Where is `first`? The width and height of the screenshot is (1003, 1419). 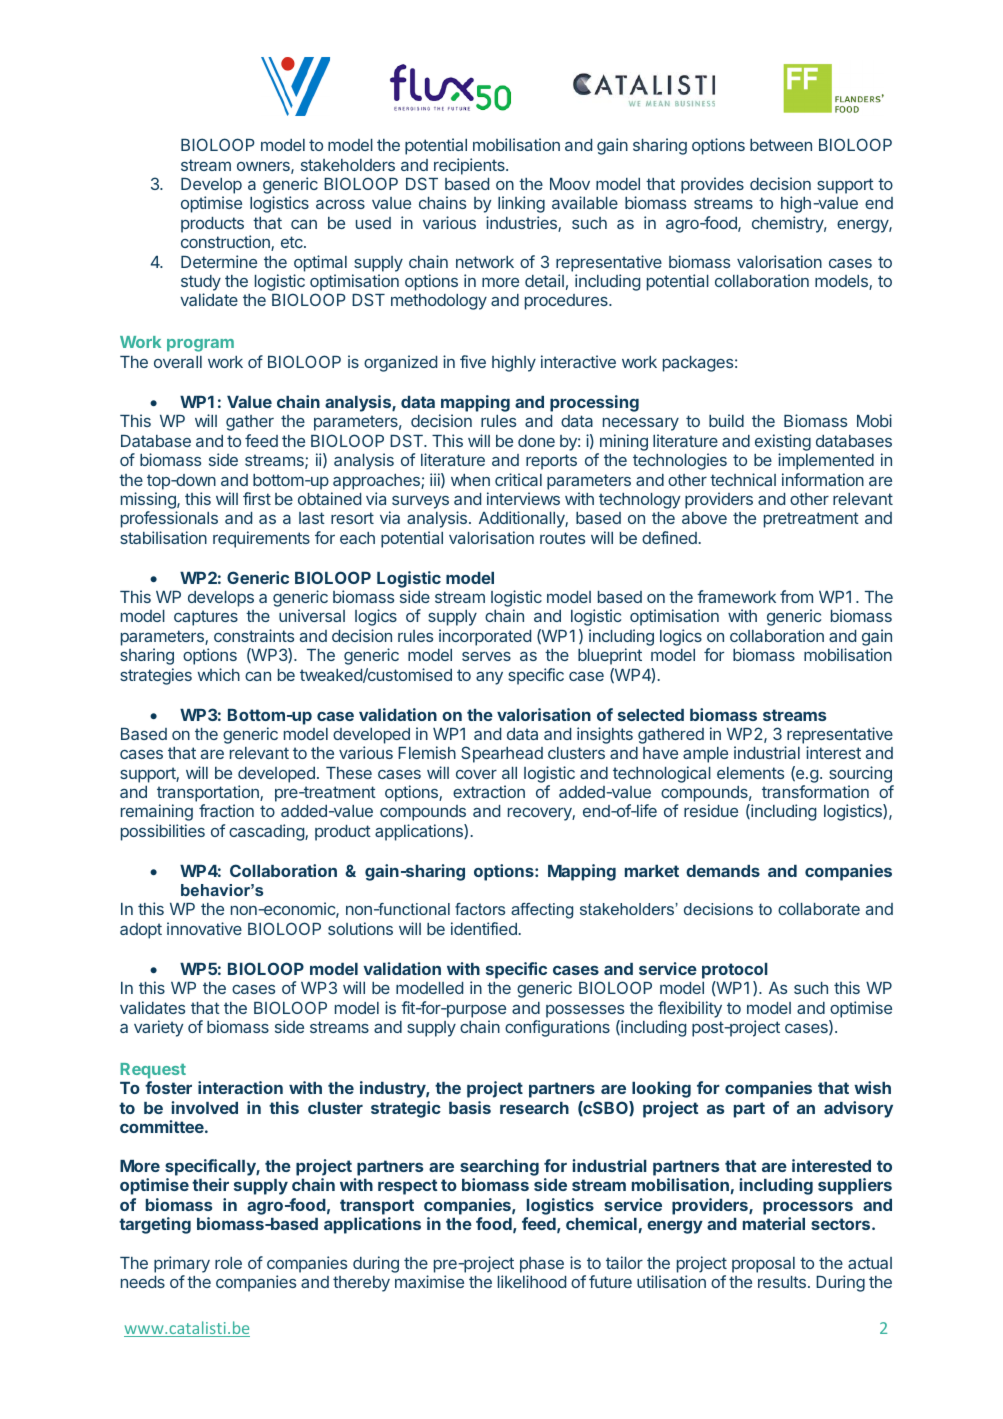 first is located at coordinates (257, 498).
